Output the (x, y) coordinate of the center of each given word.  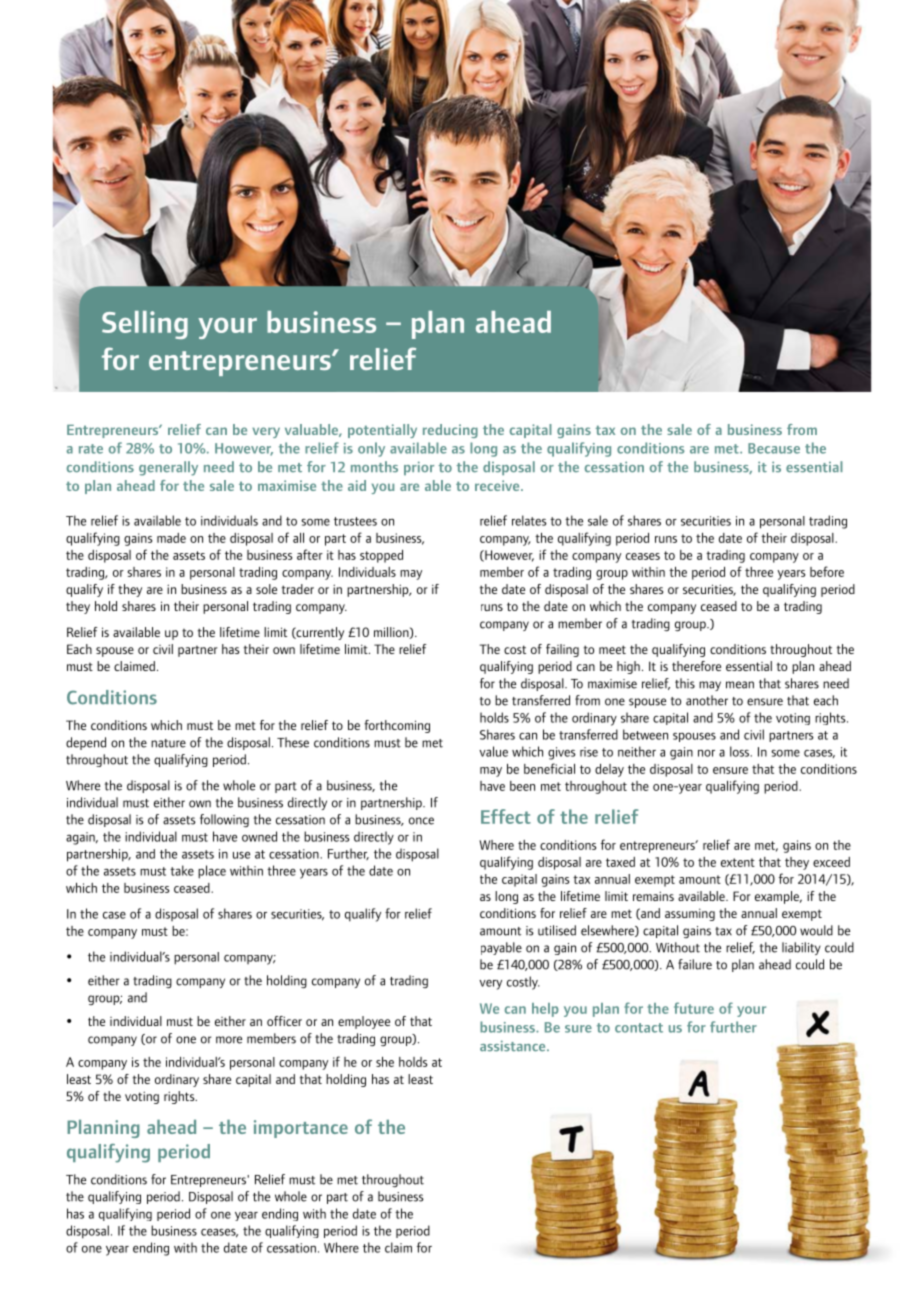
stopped (381, 556)
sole (266, 589)
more (229, 1040)
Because (774, 448)
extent (738, 862)
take (182, 870)
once (421, 821)
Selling (145, 325)
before (827, 571)
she (385, 1062)
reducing (450, 431)
